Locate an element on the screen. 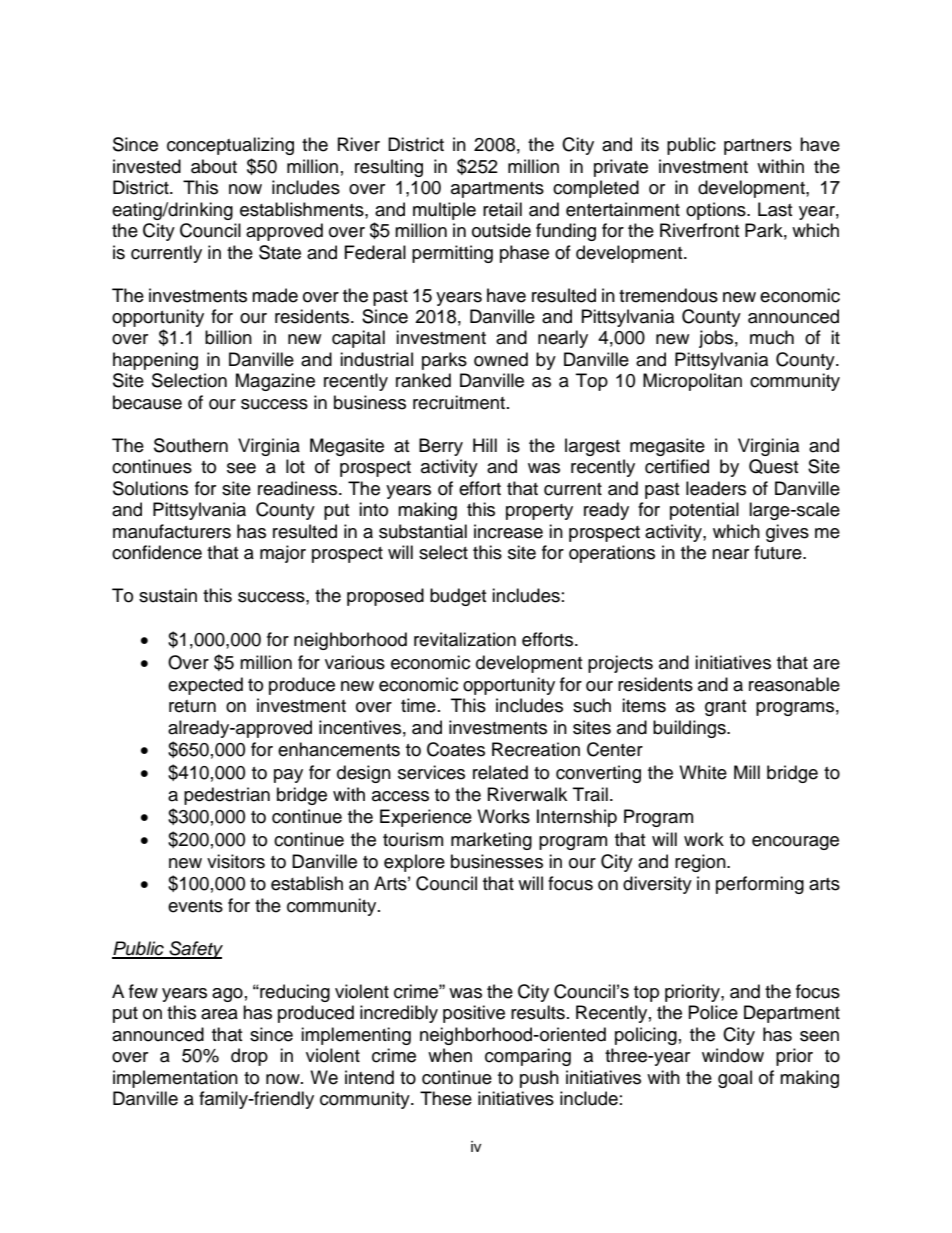 This screenshot has height=1233, width=952. apartments is located at coordinates (497, 190).
